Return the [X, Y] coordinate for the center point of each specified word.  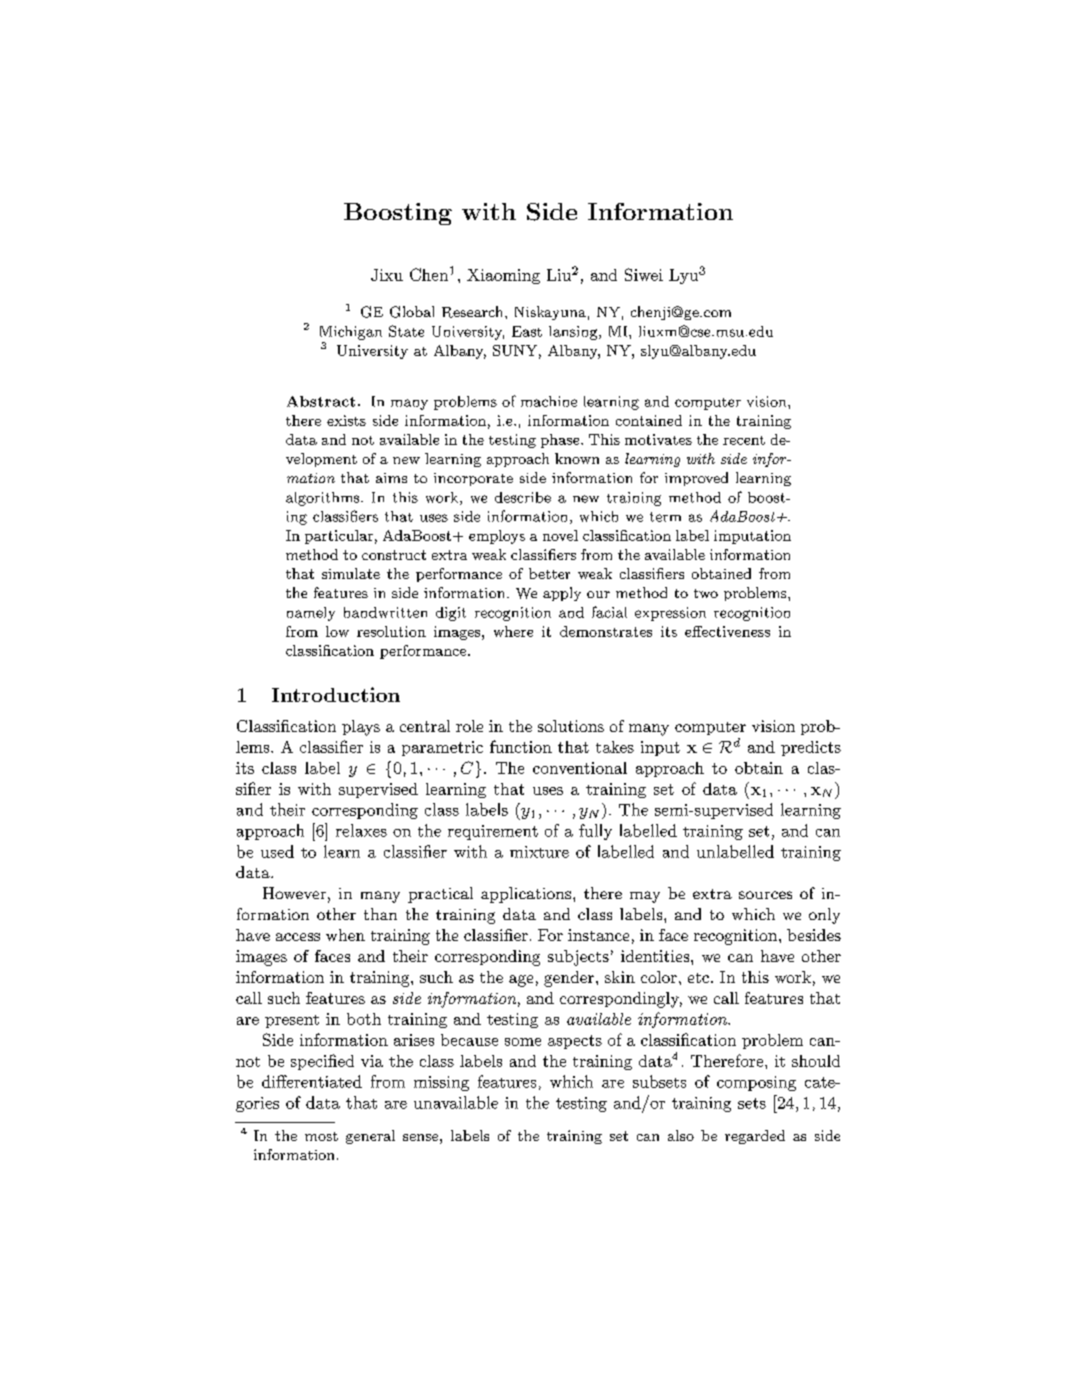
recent [744, 440]
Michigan [351, 333]
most [321, 1136]
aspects [575, 1042]
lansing [574, 333]
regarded [755, 1137]
